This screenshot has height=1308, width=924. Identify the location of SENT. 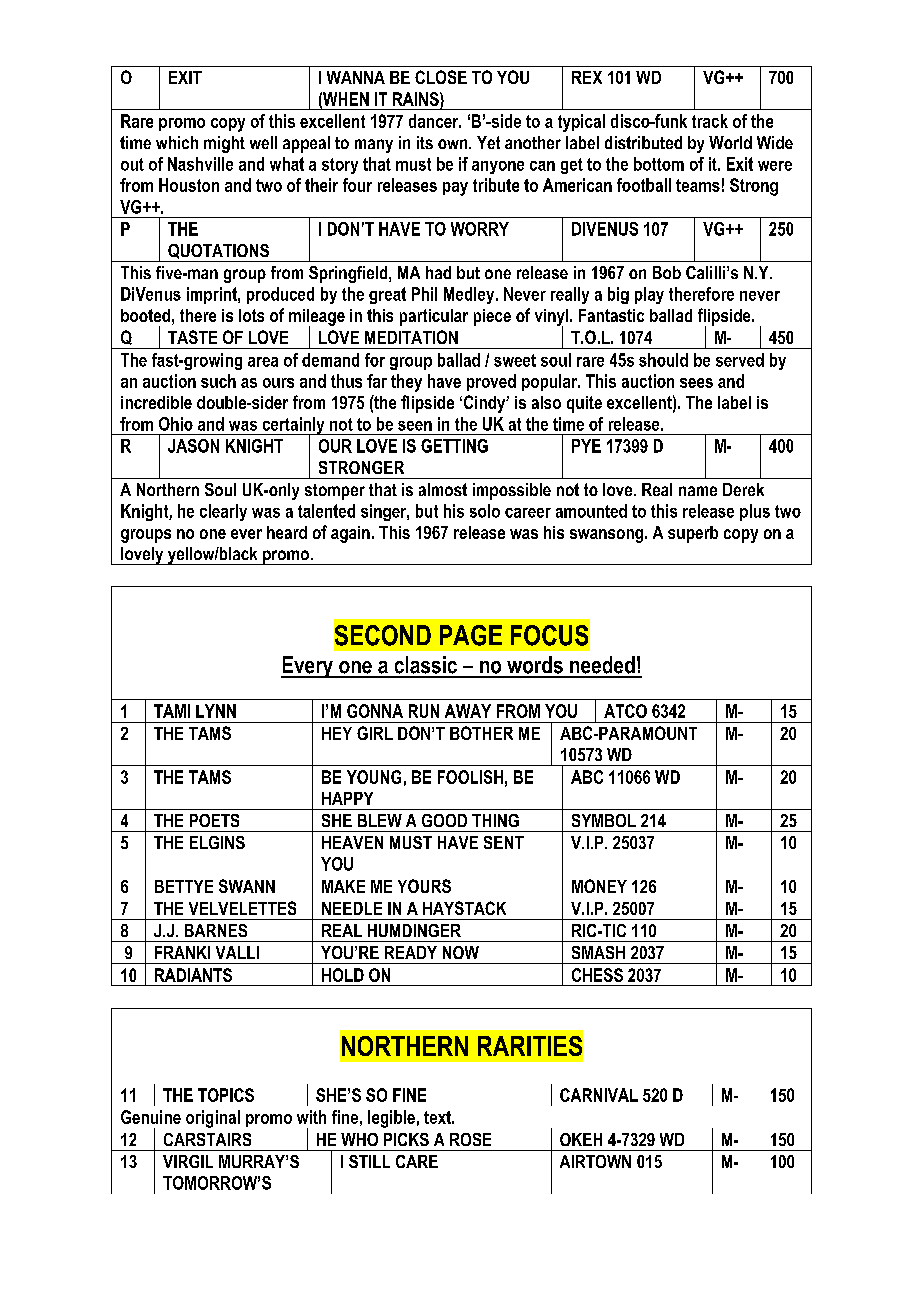
(504, 842).
